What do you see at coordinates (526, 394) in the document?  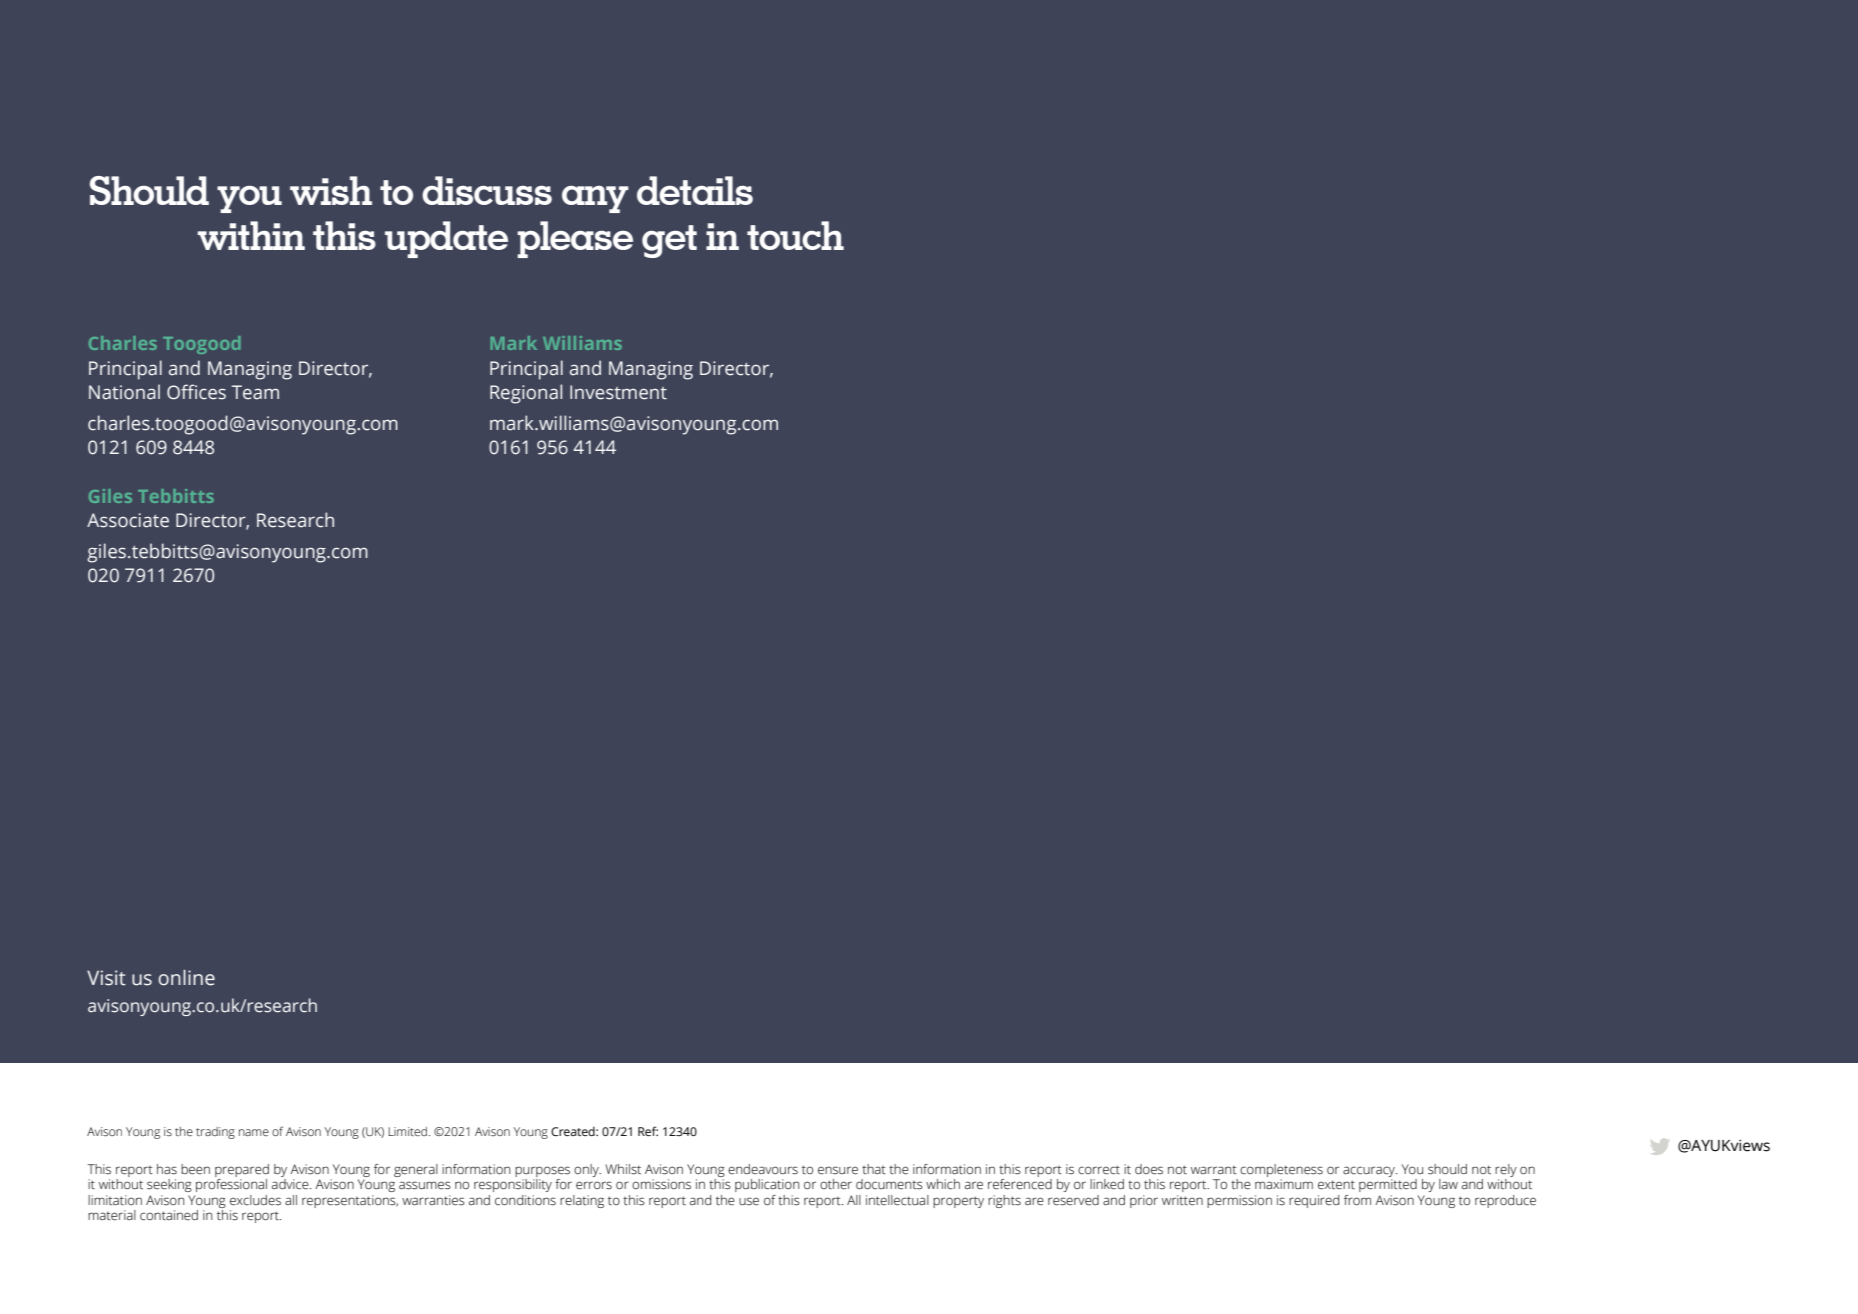 I see `Regional` at bounding box center [526, 394].
